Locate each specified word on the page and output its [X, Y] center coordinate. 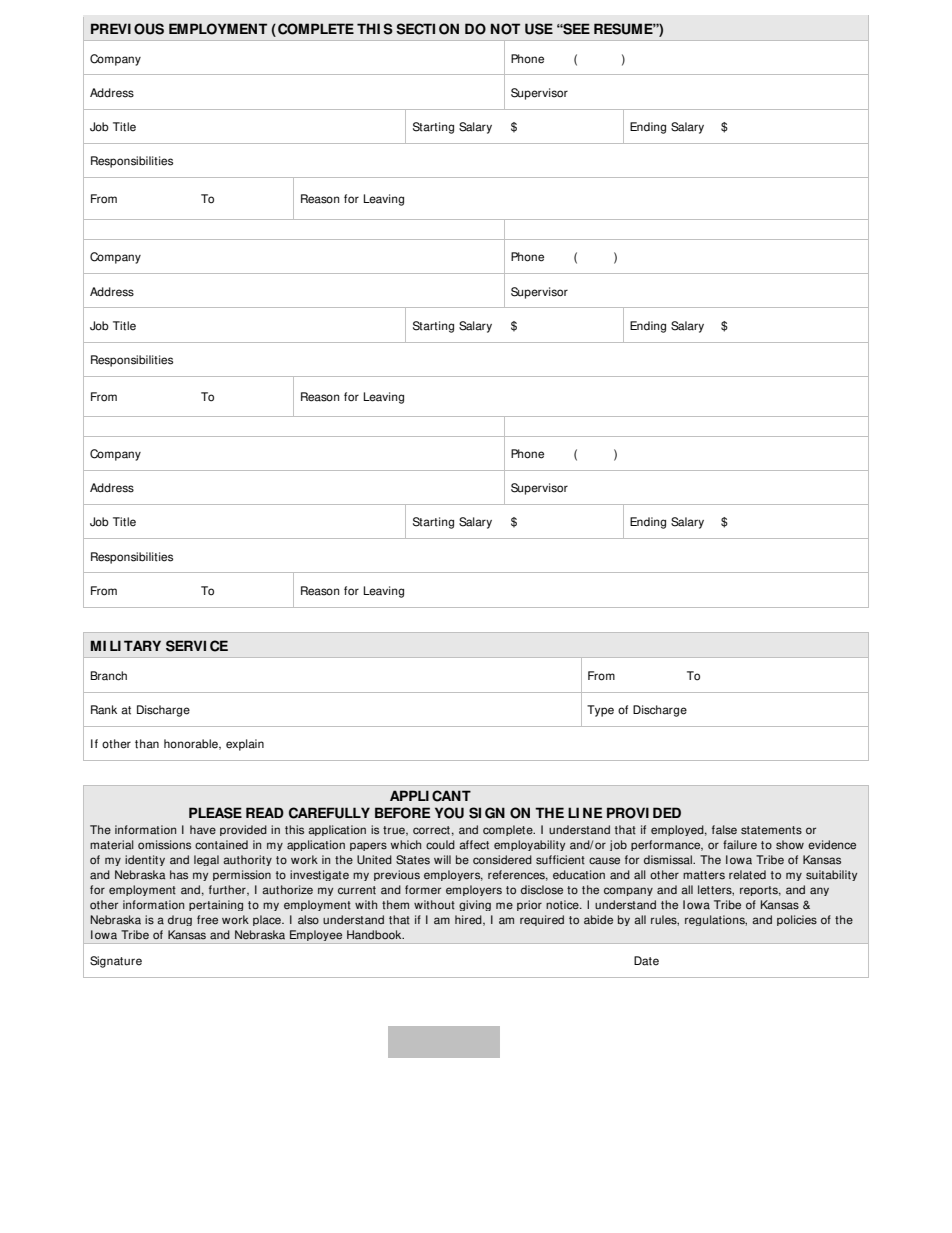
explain [245, 745]
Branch [109, 676]
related [747, 875]
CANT [451, 796]
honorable [192, 744]
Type [600, 711]
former [423, 890]
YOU [449, 813]
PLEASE [215, 813]
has [179, 875]
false [724, 830]
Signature [116, 962]
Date [646, 961]
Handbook [375, 935]
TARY [142, 645]
